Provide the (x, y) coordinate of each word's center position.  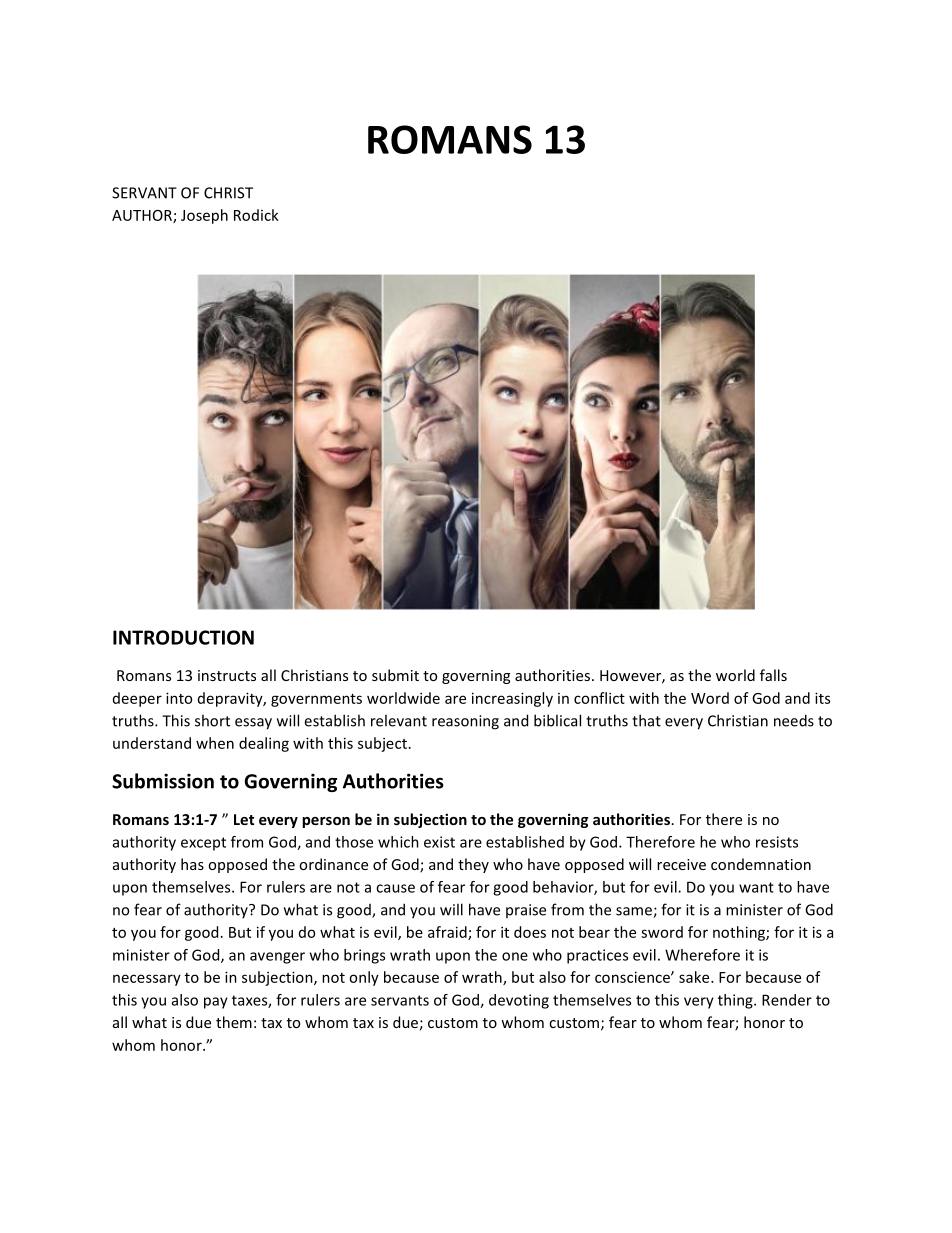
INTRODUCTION (183, 637)
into (179, 698)
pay (216, 1003)
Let (244, 819)
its (822, 698)
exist (439, 842)
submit (395, 675)
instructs (227, 675)
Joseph (204, 216)
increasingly (512, 699)
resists (777, 842)
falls (773, 675)
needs (794, 720)
